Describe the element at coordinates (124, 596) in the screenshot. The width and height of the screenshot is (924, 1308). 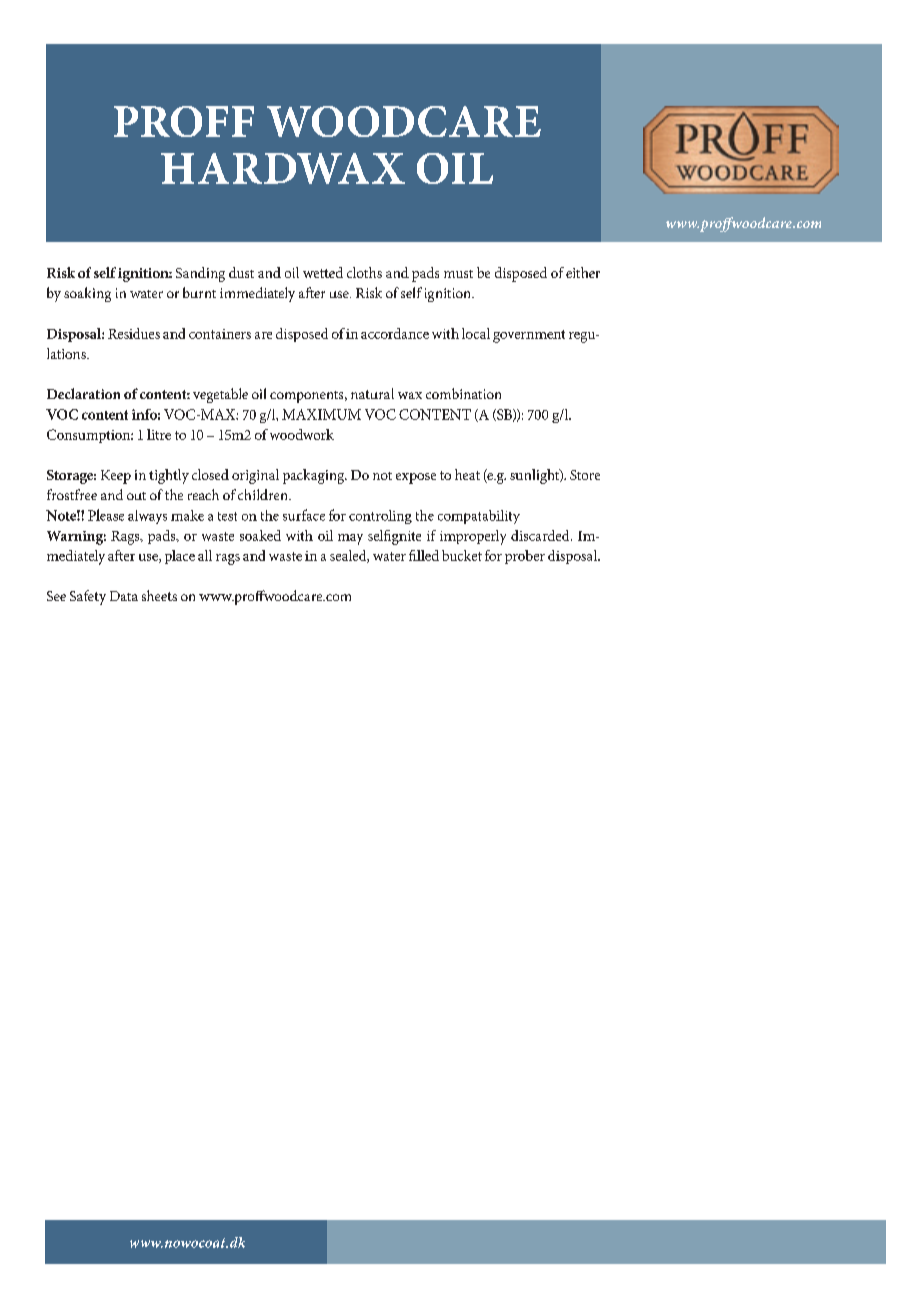
I see `Data` at that location.
